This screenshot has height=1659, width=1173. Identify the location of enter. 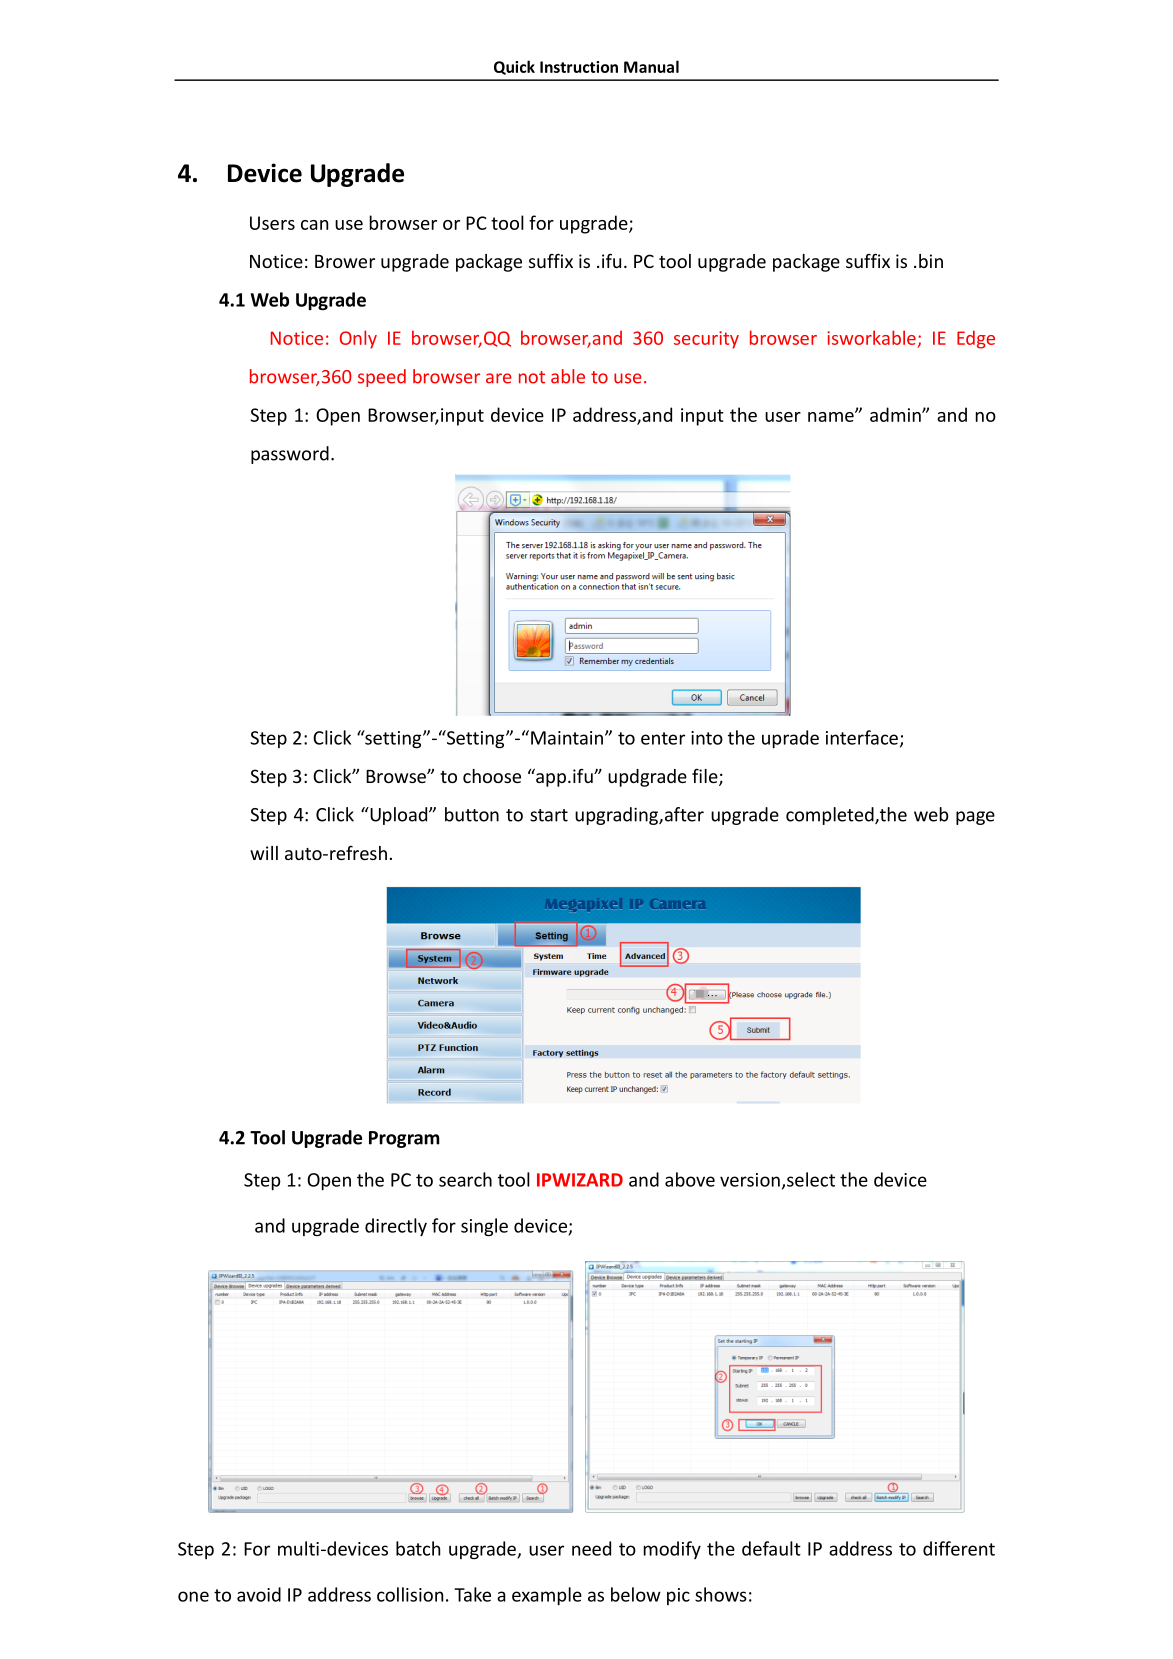
(663, 738).
